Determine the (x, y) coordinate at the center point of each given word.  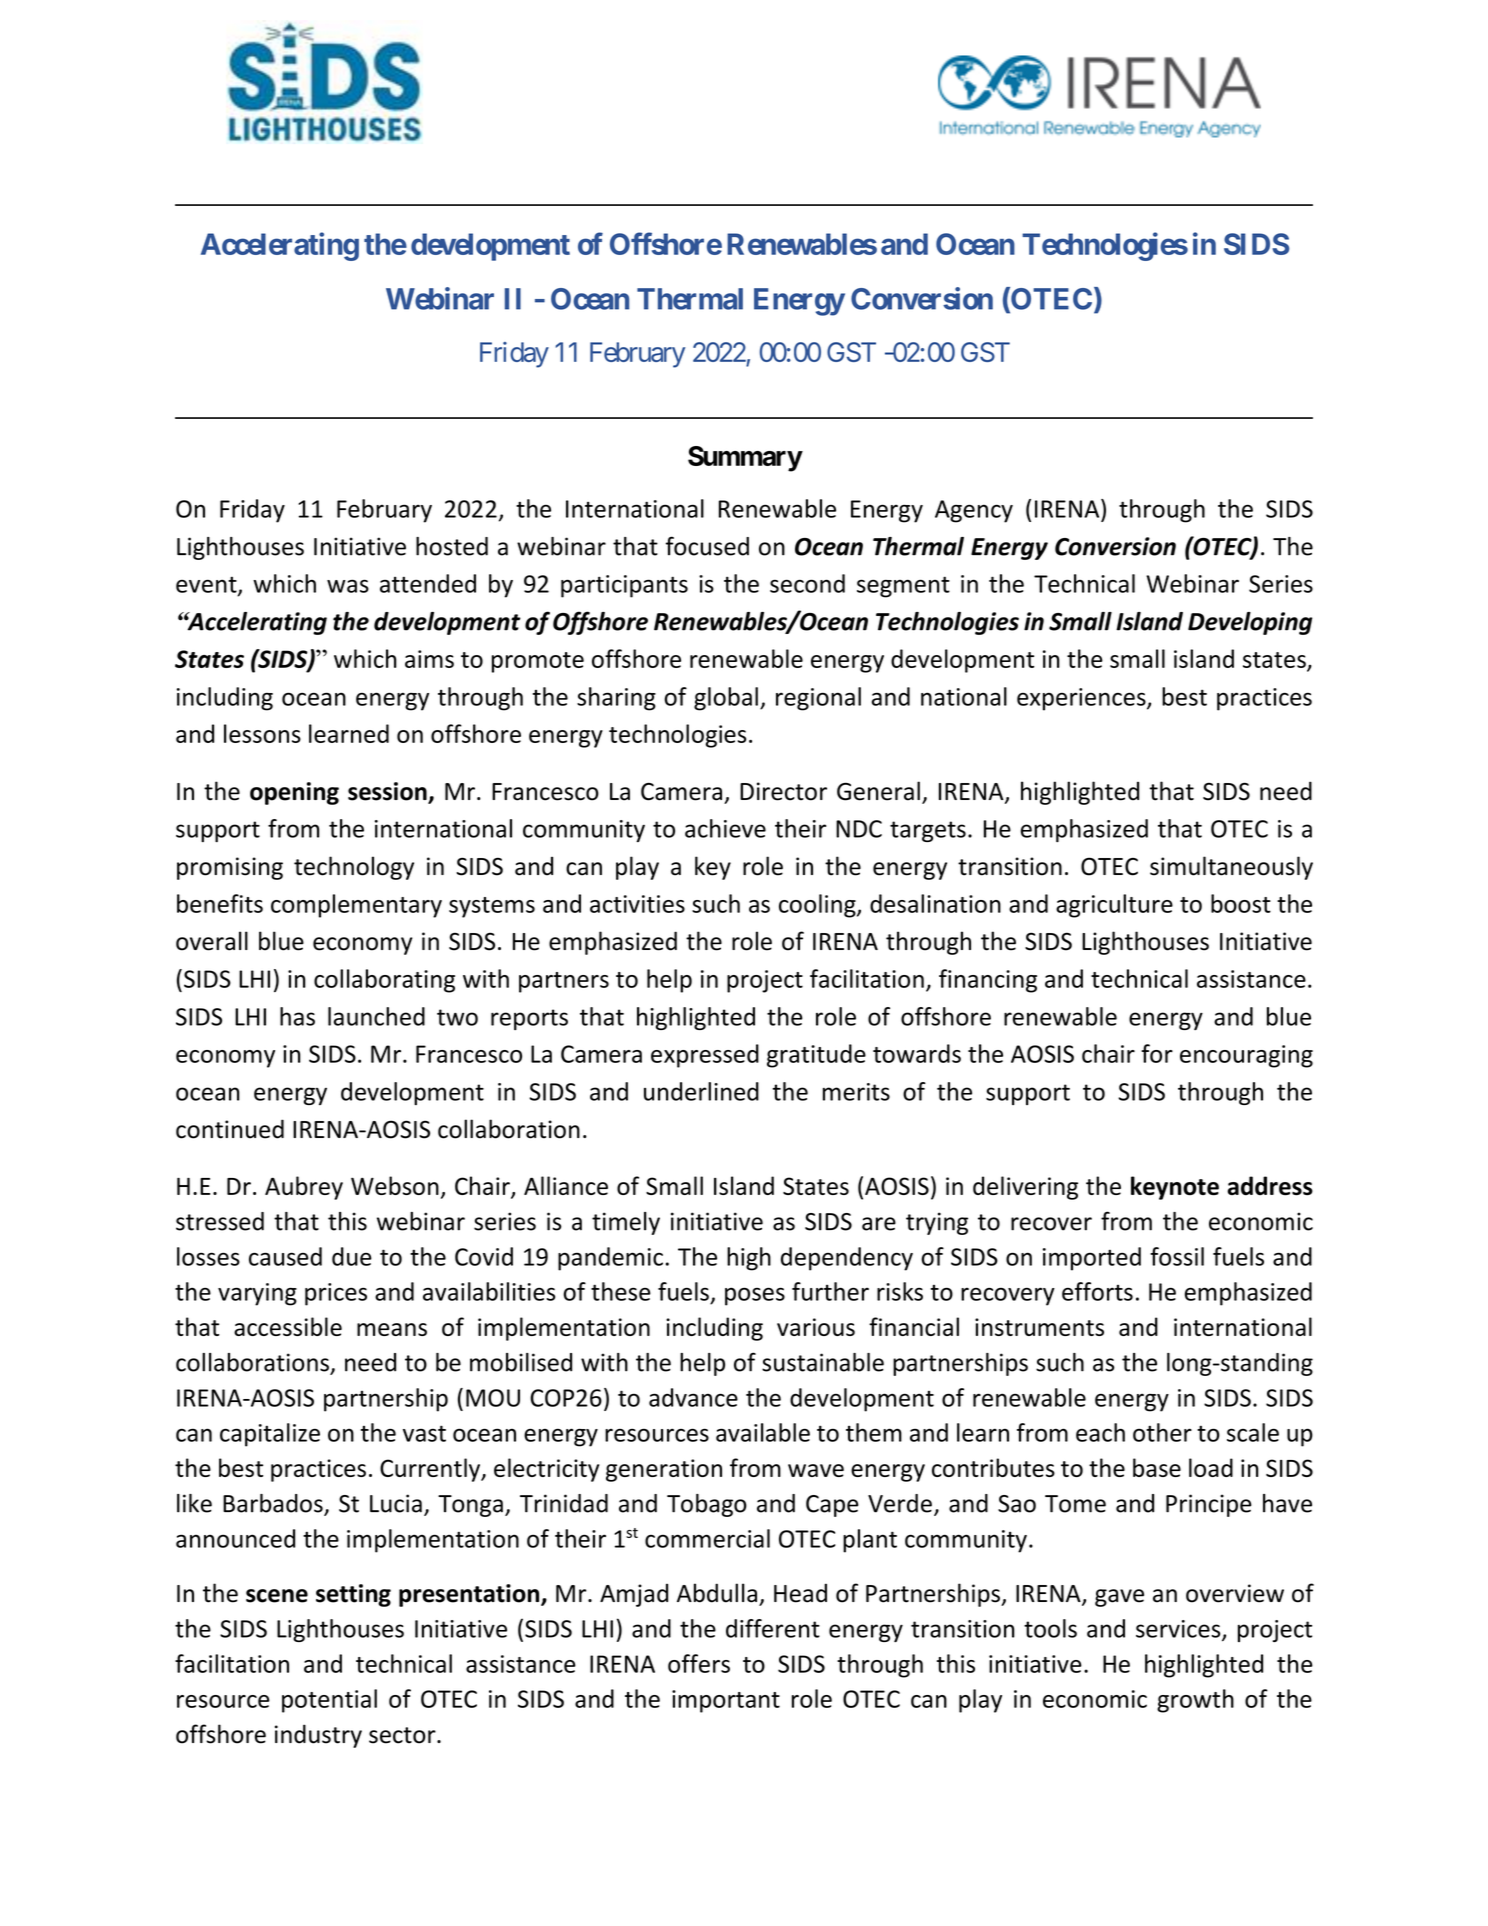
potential (329, 1701)
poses (755, 1296)
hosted (452, 546)
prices (336, 1294)
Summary (745, 459)
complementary (356, 906)
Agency (974, 511)
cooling (818, 906)
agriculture (1114, 906)
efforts (1097, 1291)
